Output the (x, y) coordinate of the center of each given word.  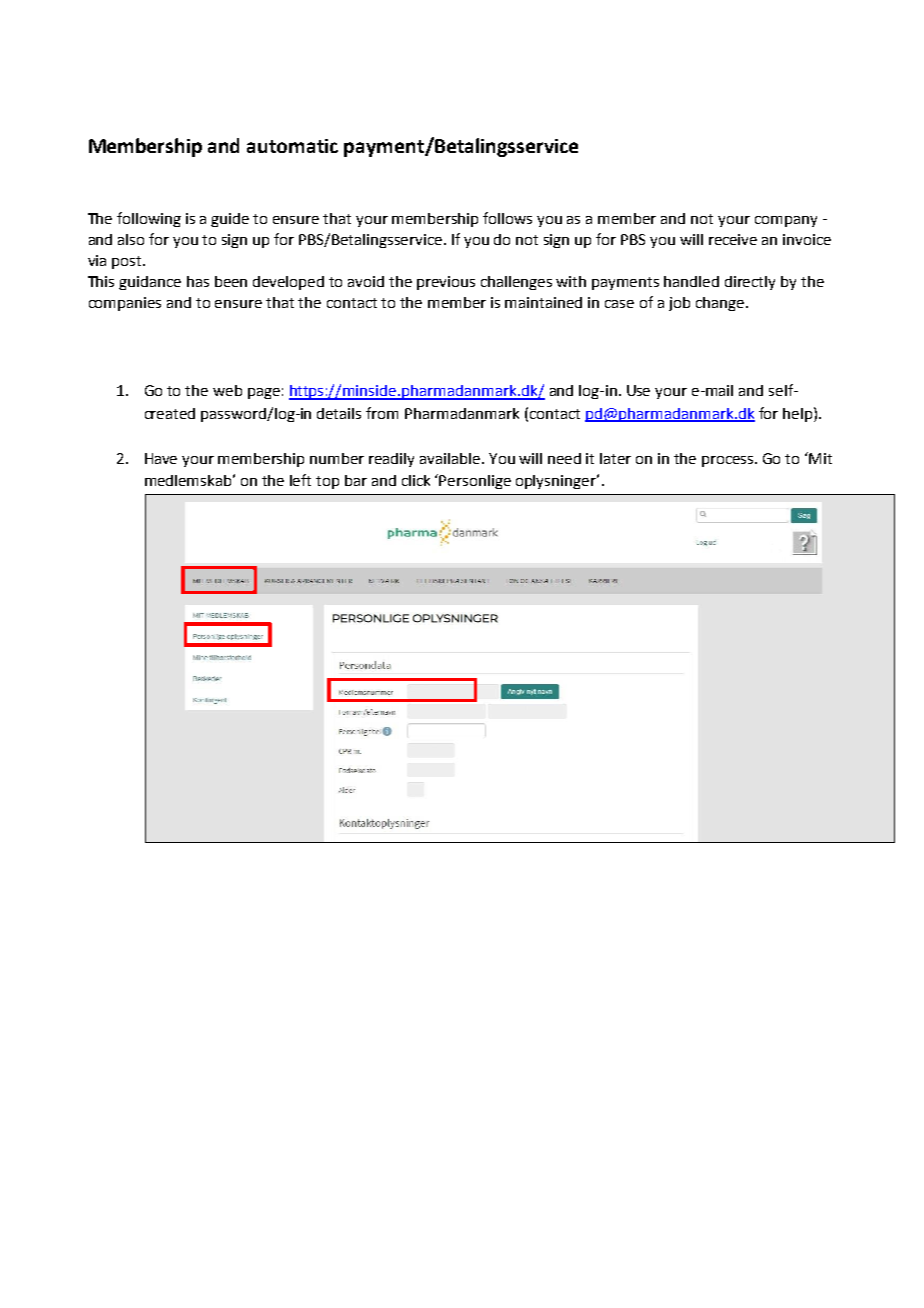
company (786, 221)
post (128, 262)
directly (750, 283)
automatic (292, 146)
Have (161, 458)
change (721, 304)
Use (638, 390)
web (227, 390)
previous (446, 283)
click (416, 480)
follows (507, 218)
